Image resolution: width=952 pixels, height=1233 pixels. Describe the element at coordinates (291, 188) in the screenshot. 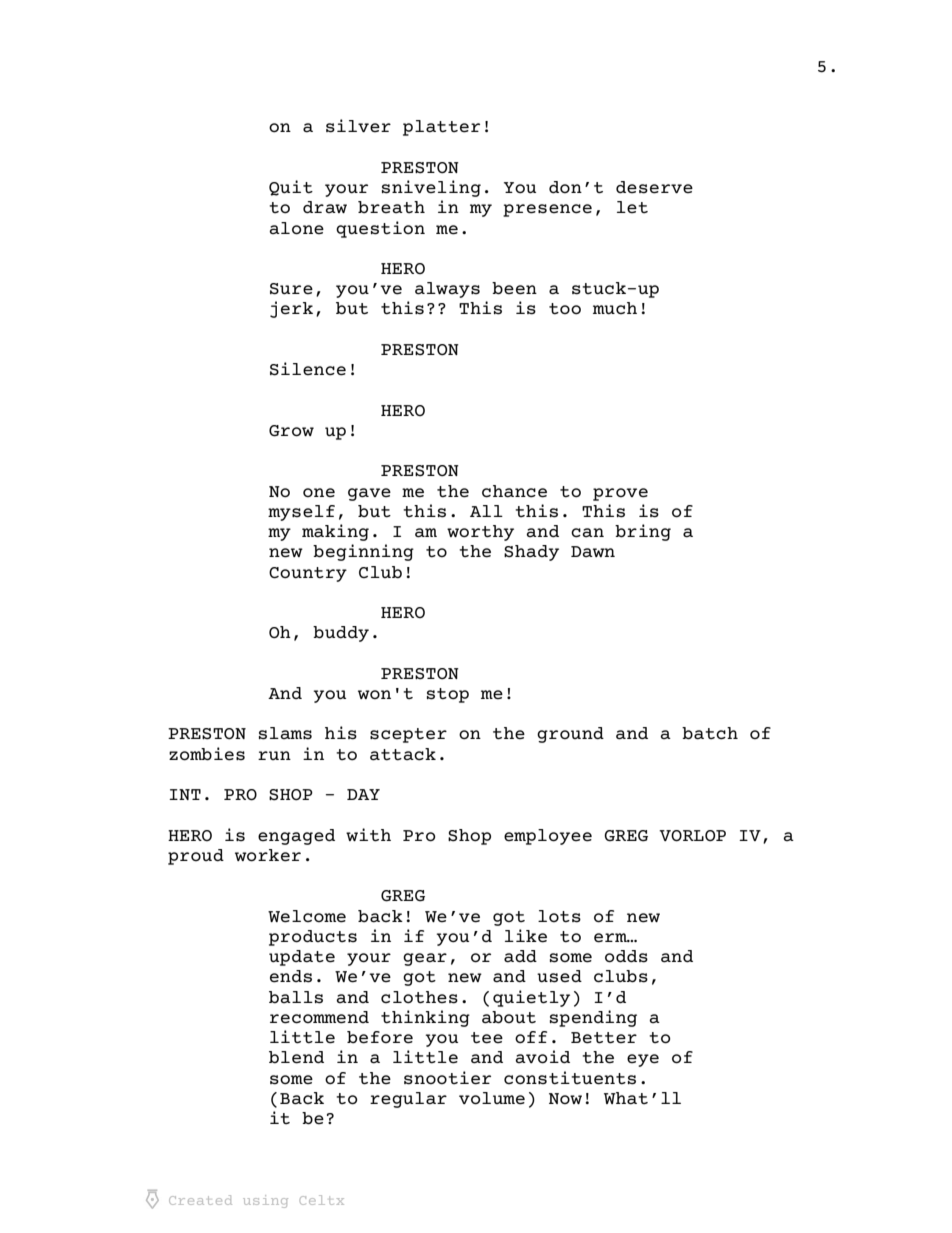

I see `Quit` at that location.
